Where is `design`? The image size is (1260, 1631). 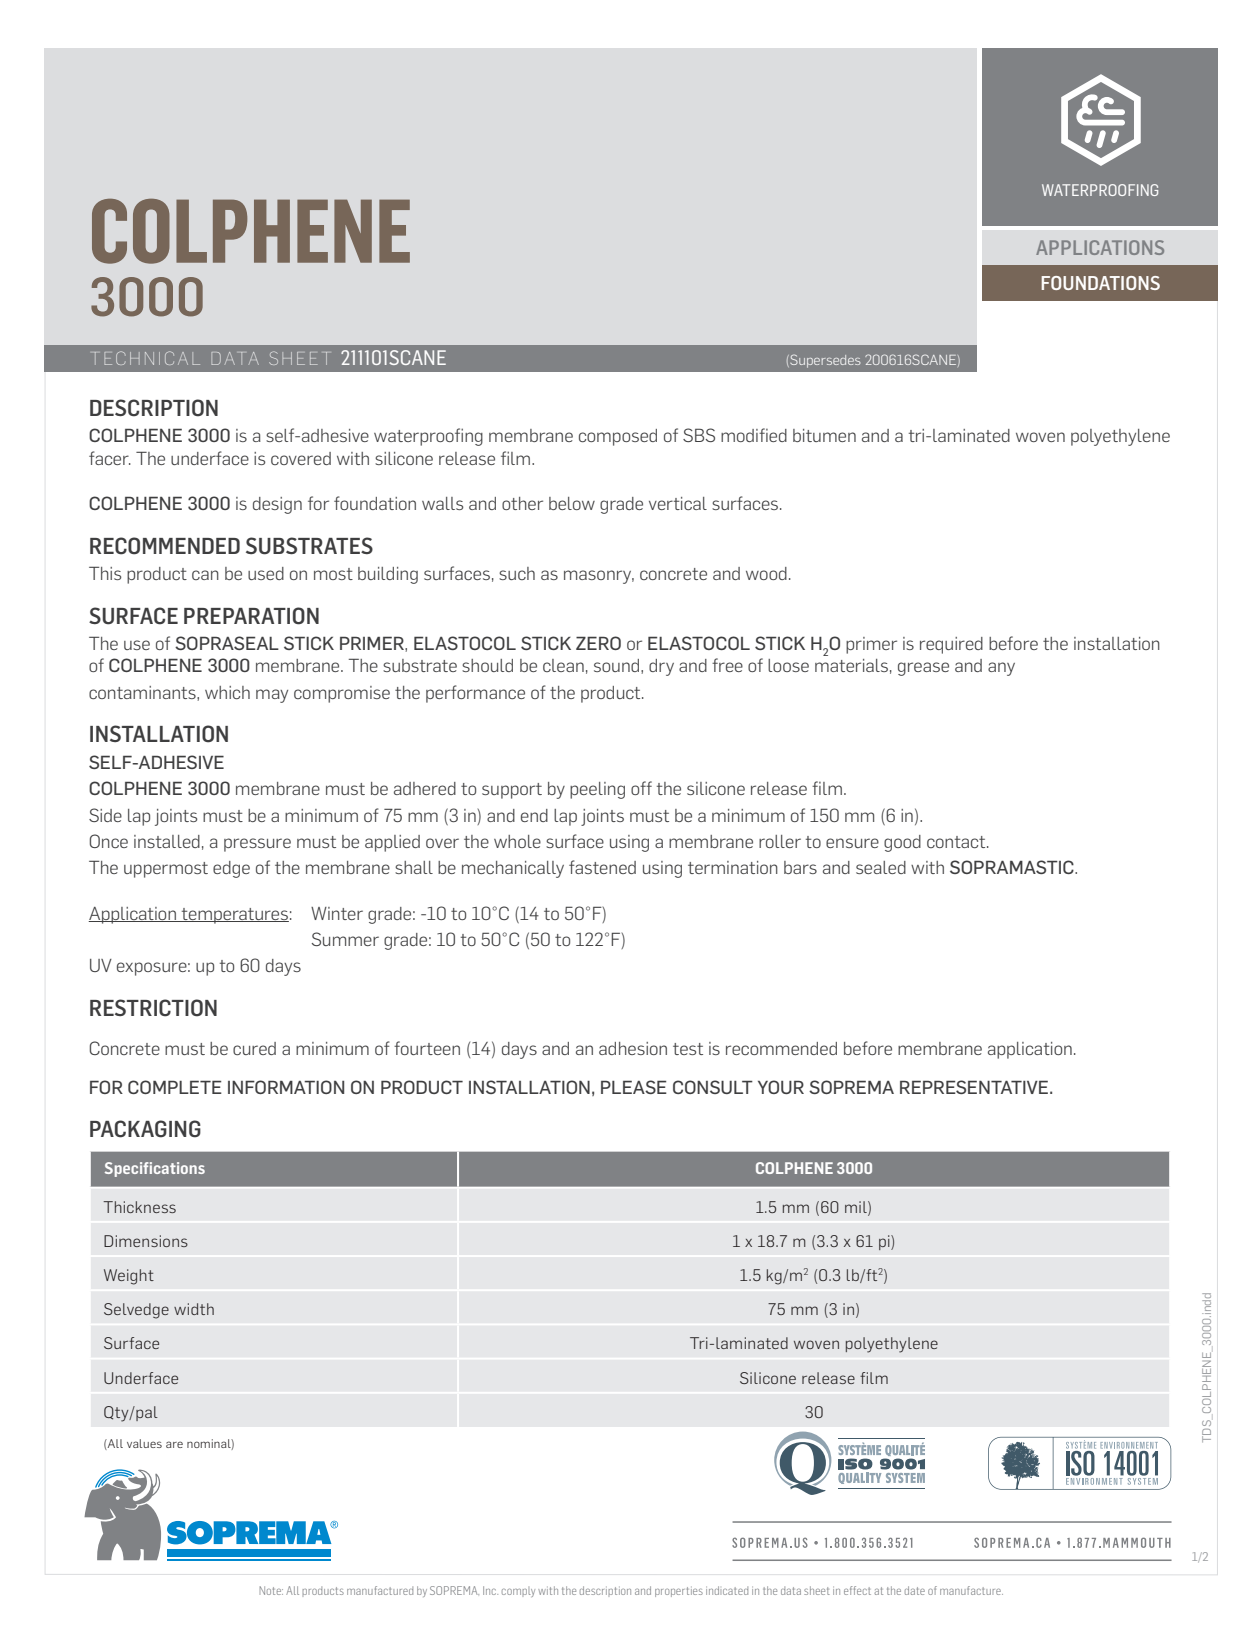
design is located at coordinates (277, 505).
